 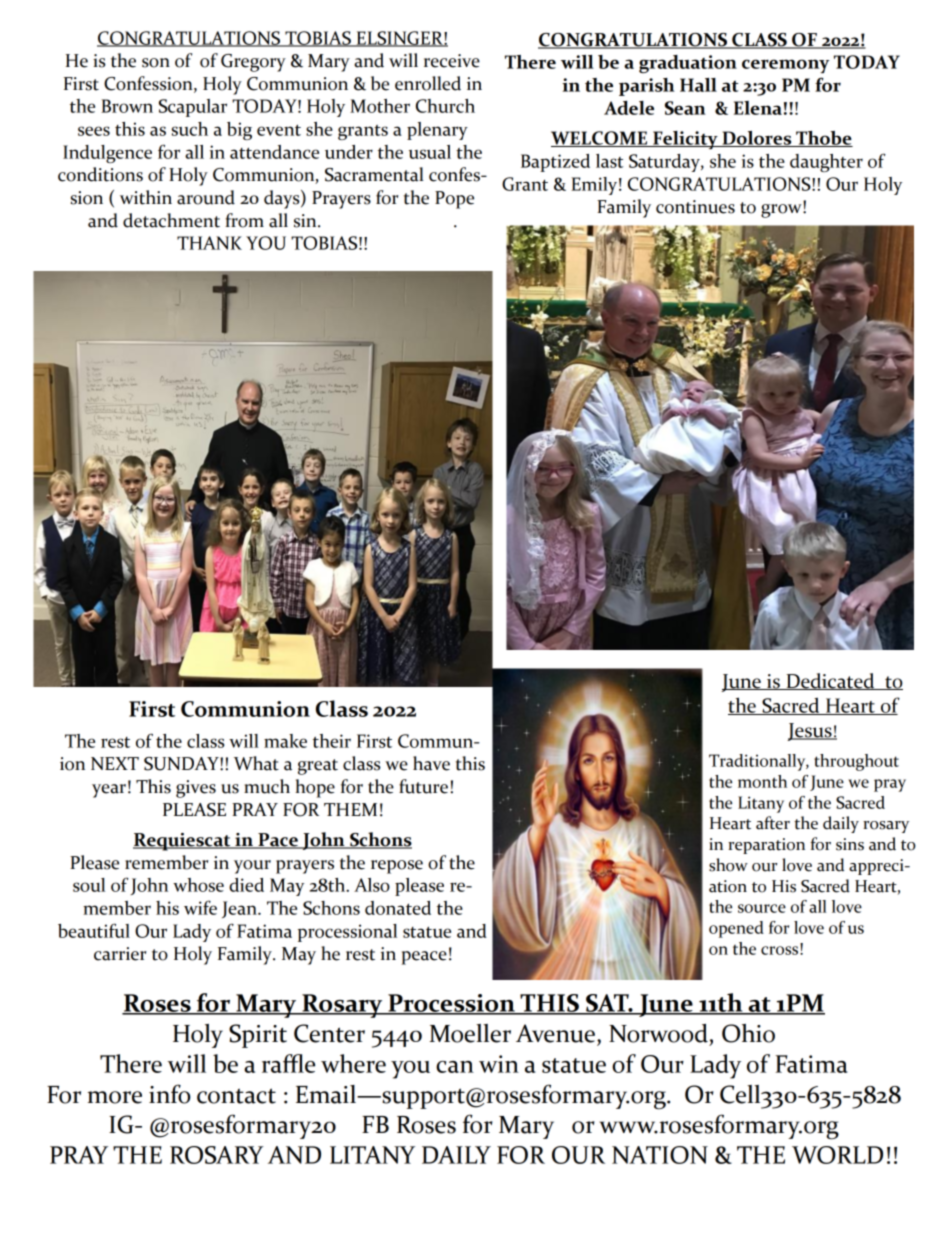 What do you see at coordinates (455, 1067) in the screenshot?
I see `can` at bounding box center [455, 1067].
